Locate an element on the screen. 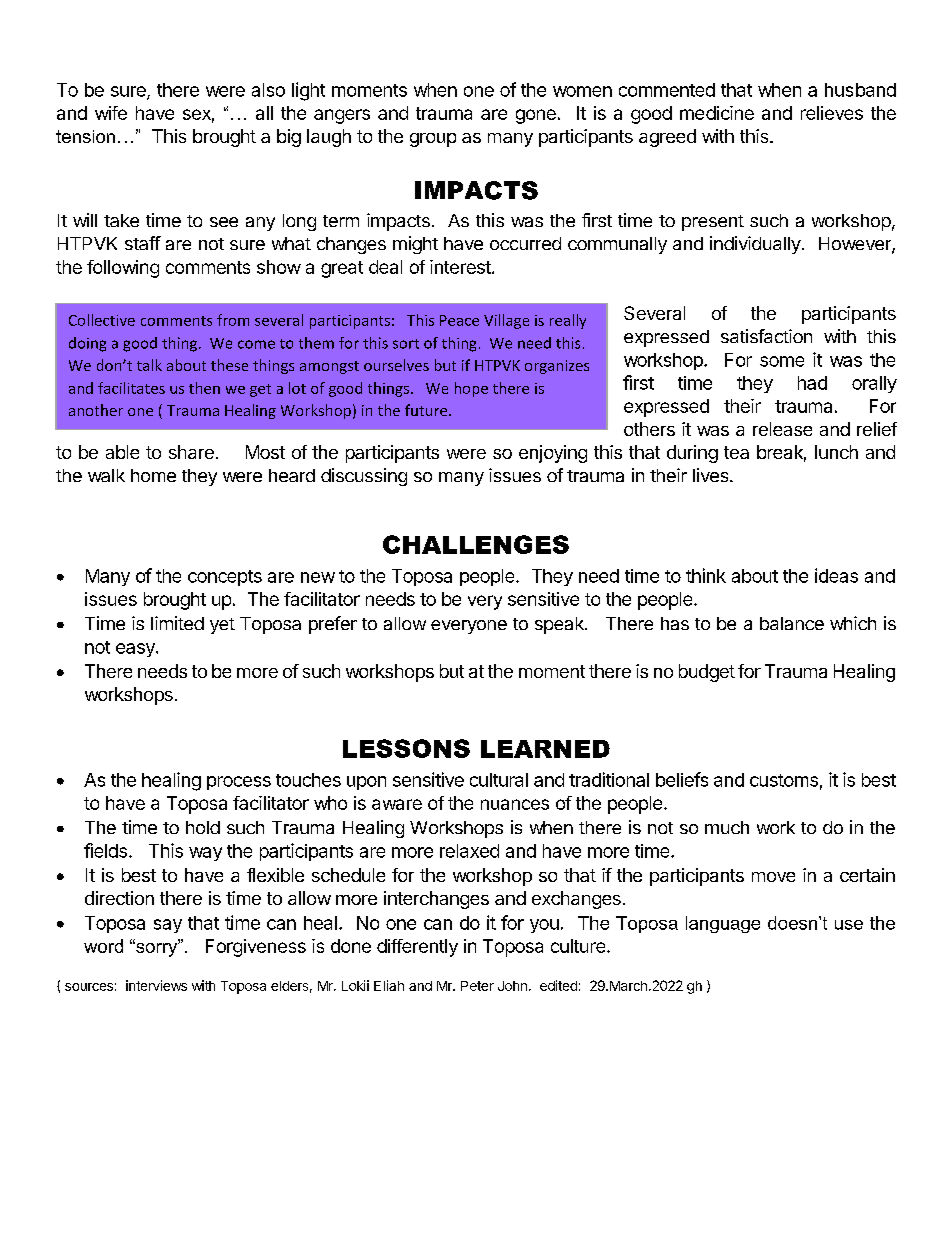 The image size is (952, 1233). CHALLENGES is located at coordinates (476, 544).
